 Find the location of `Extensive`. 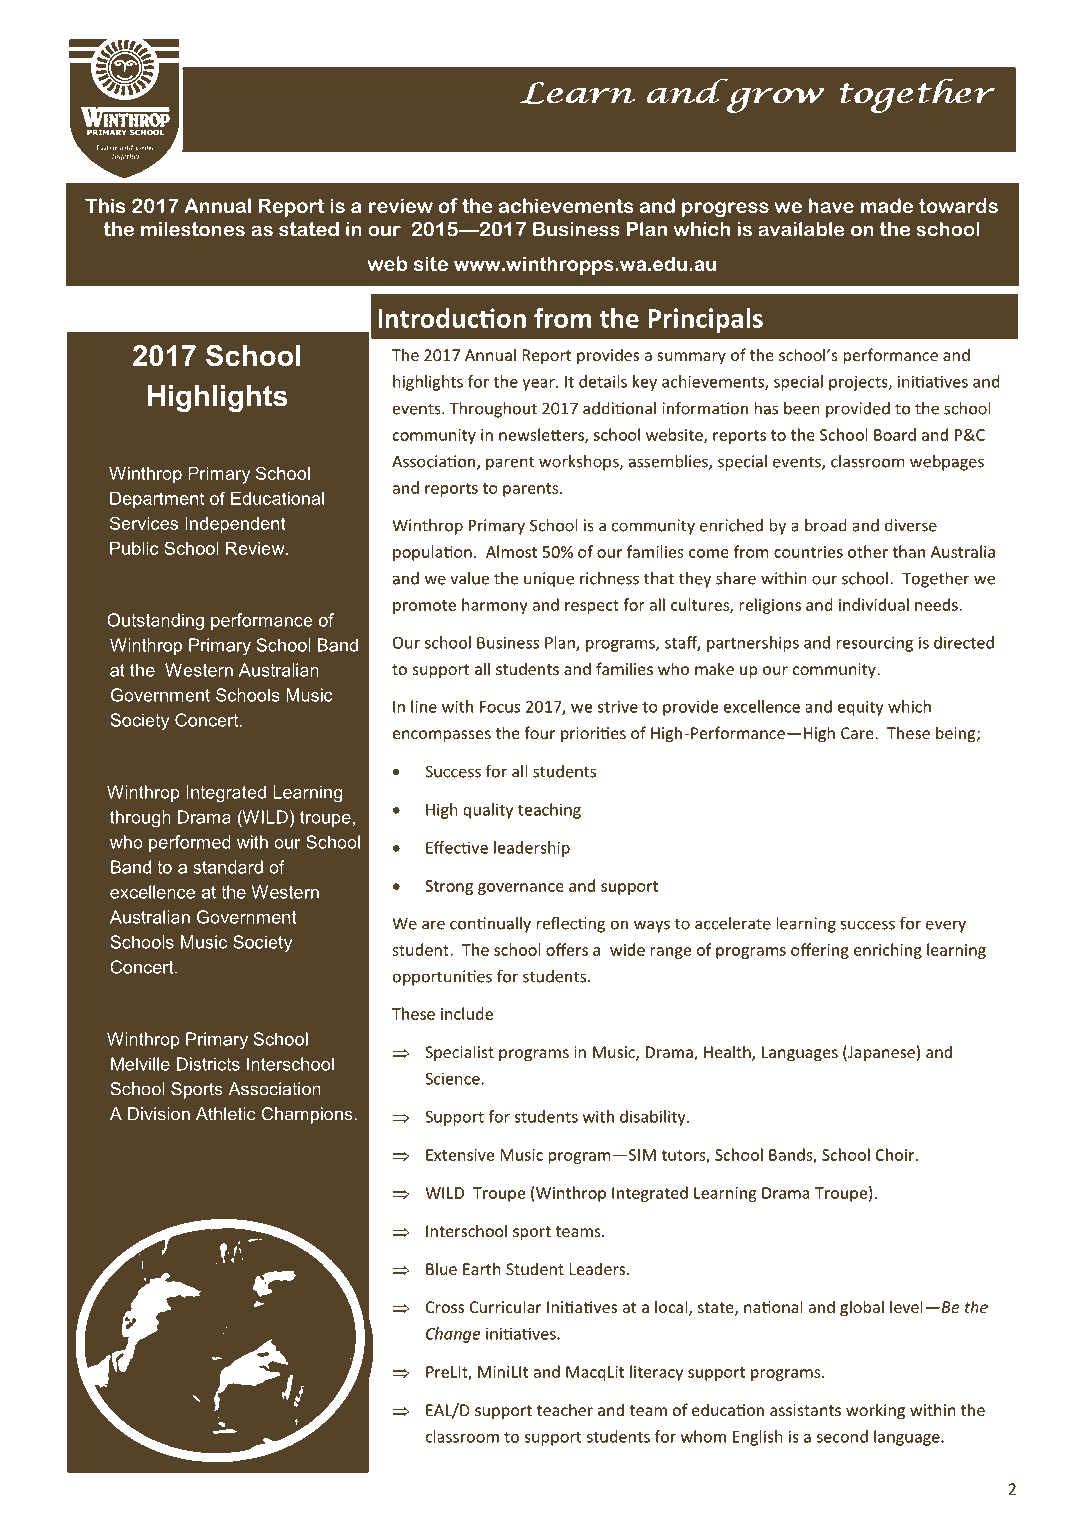

Extensive is located at coordinates (460, 1155).
